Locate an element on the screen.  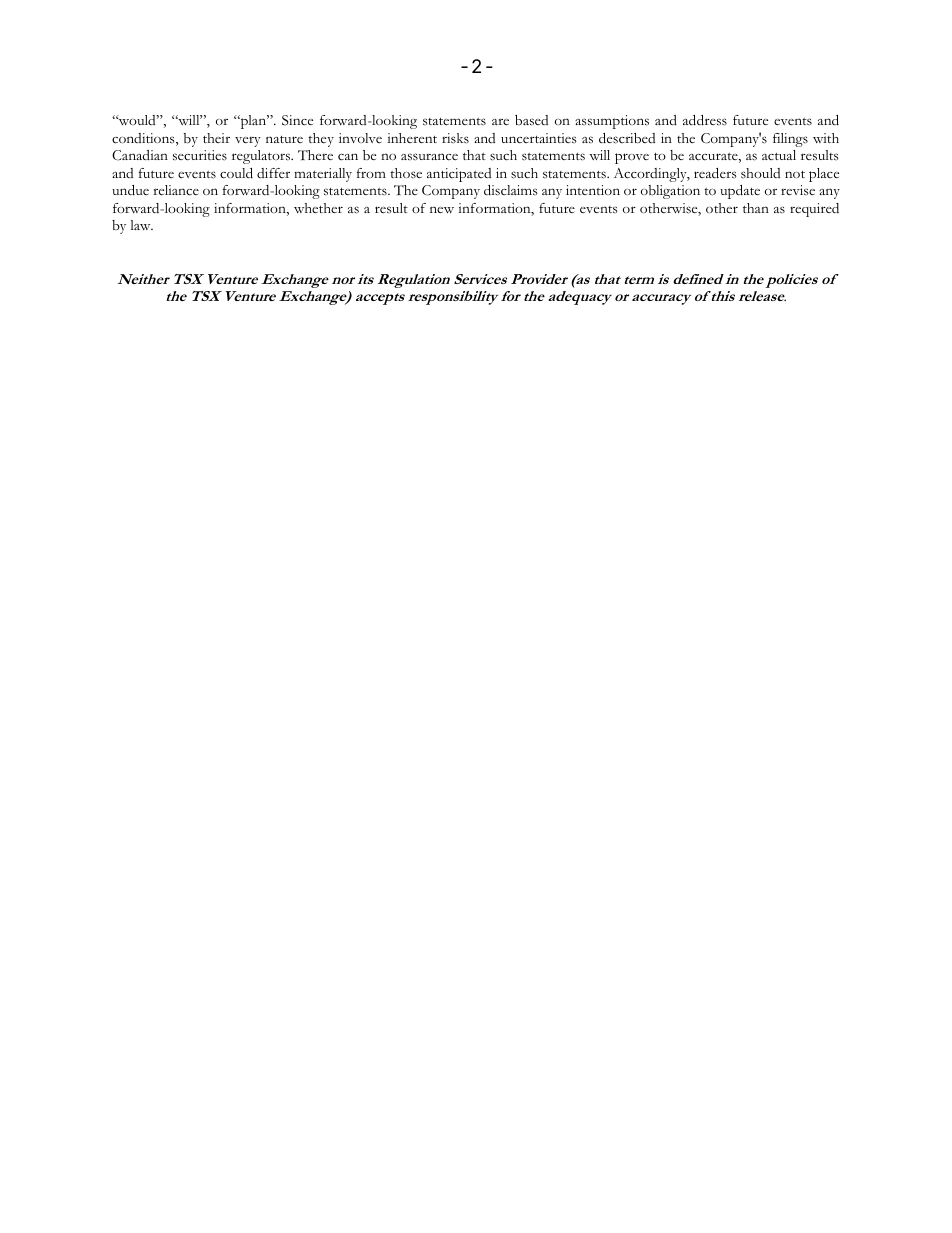
update is located at coordinates (740, 192).
